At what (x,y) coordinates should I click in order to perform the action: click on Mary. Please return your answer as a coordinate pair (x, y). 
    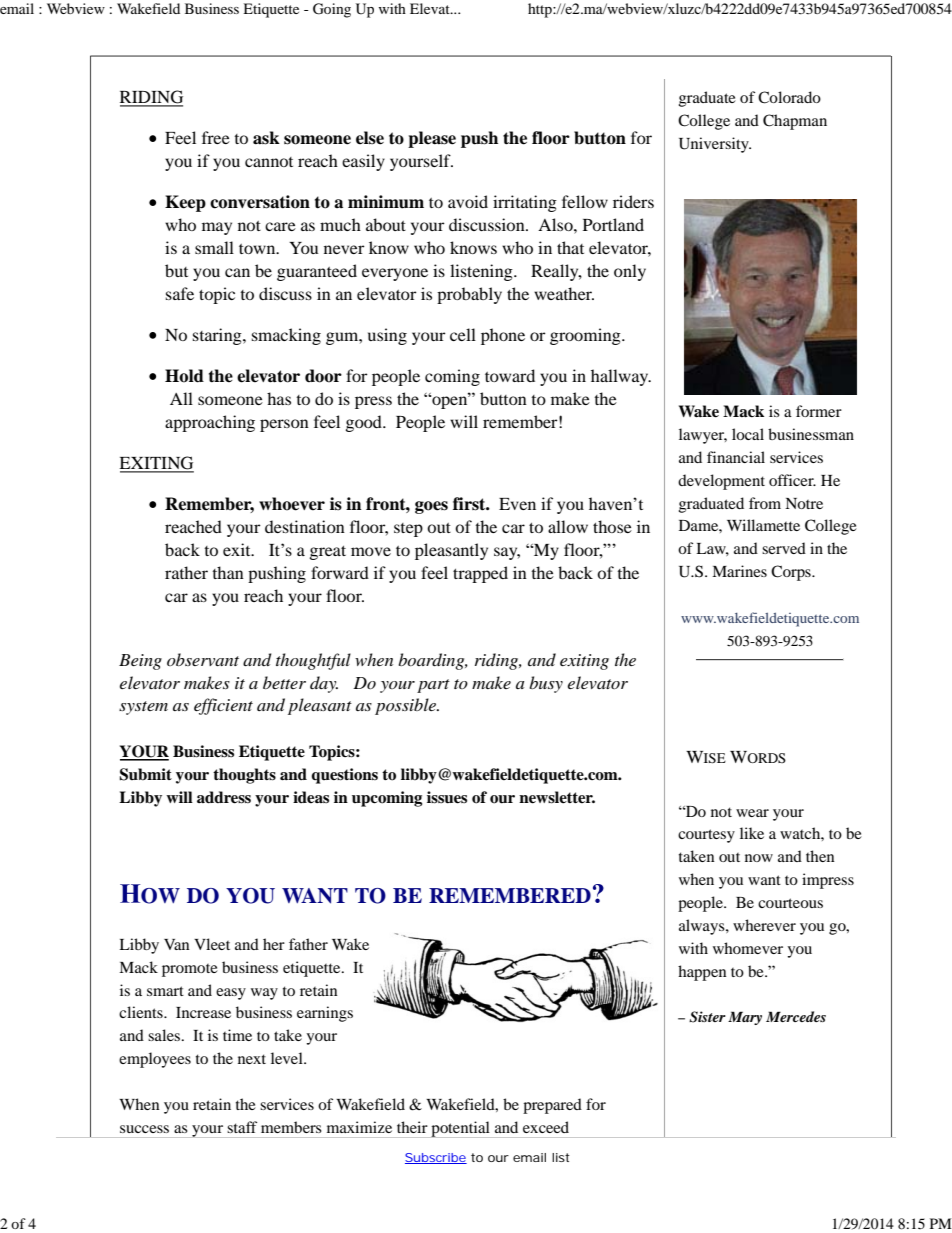
    Looking at the image, I should click on (745, 1018).
